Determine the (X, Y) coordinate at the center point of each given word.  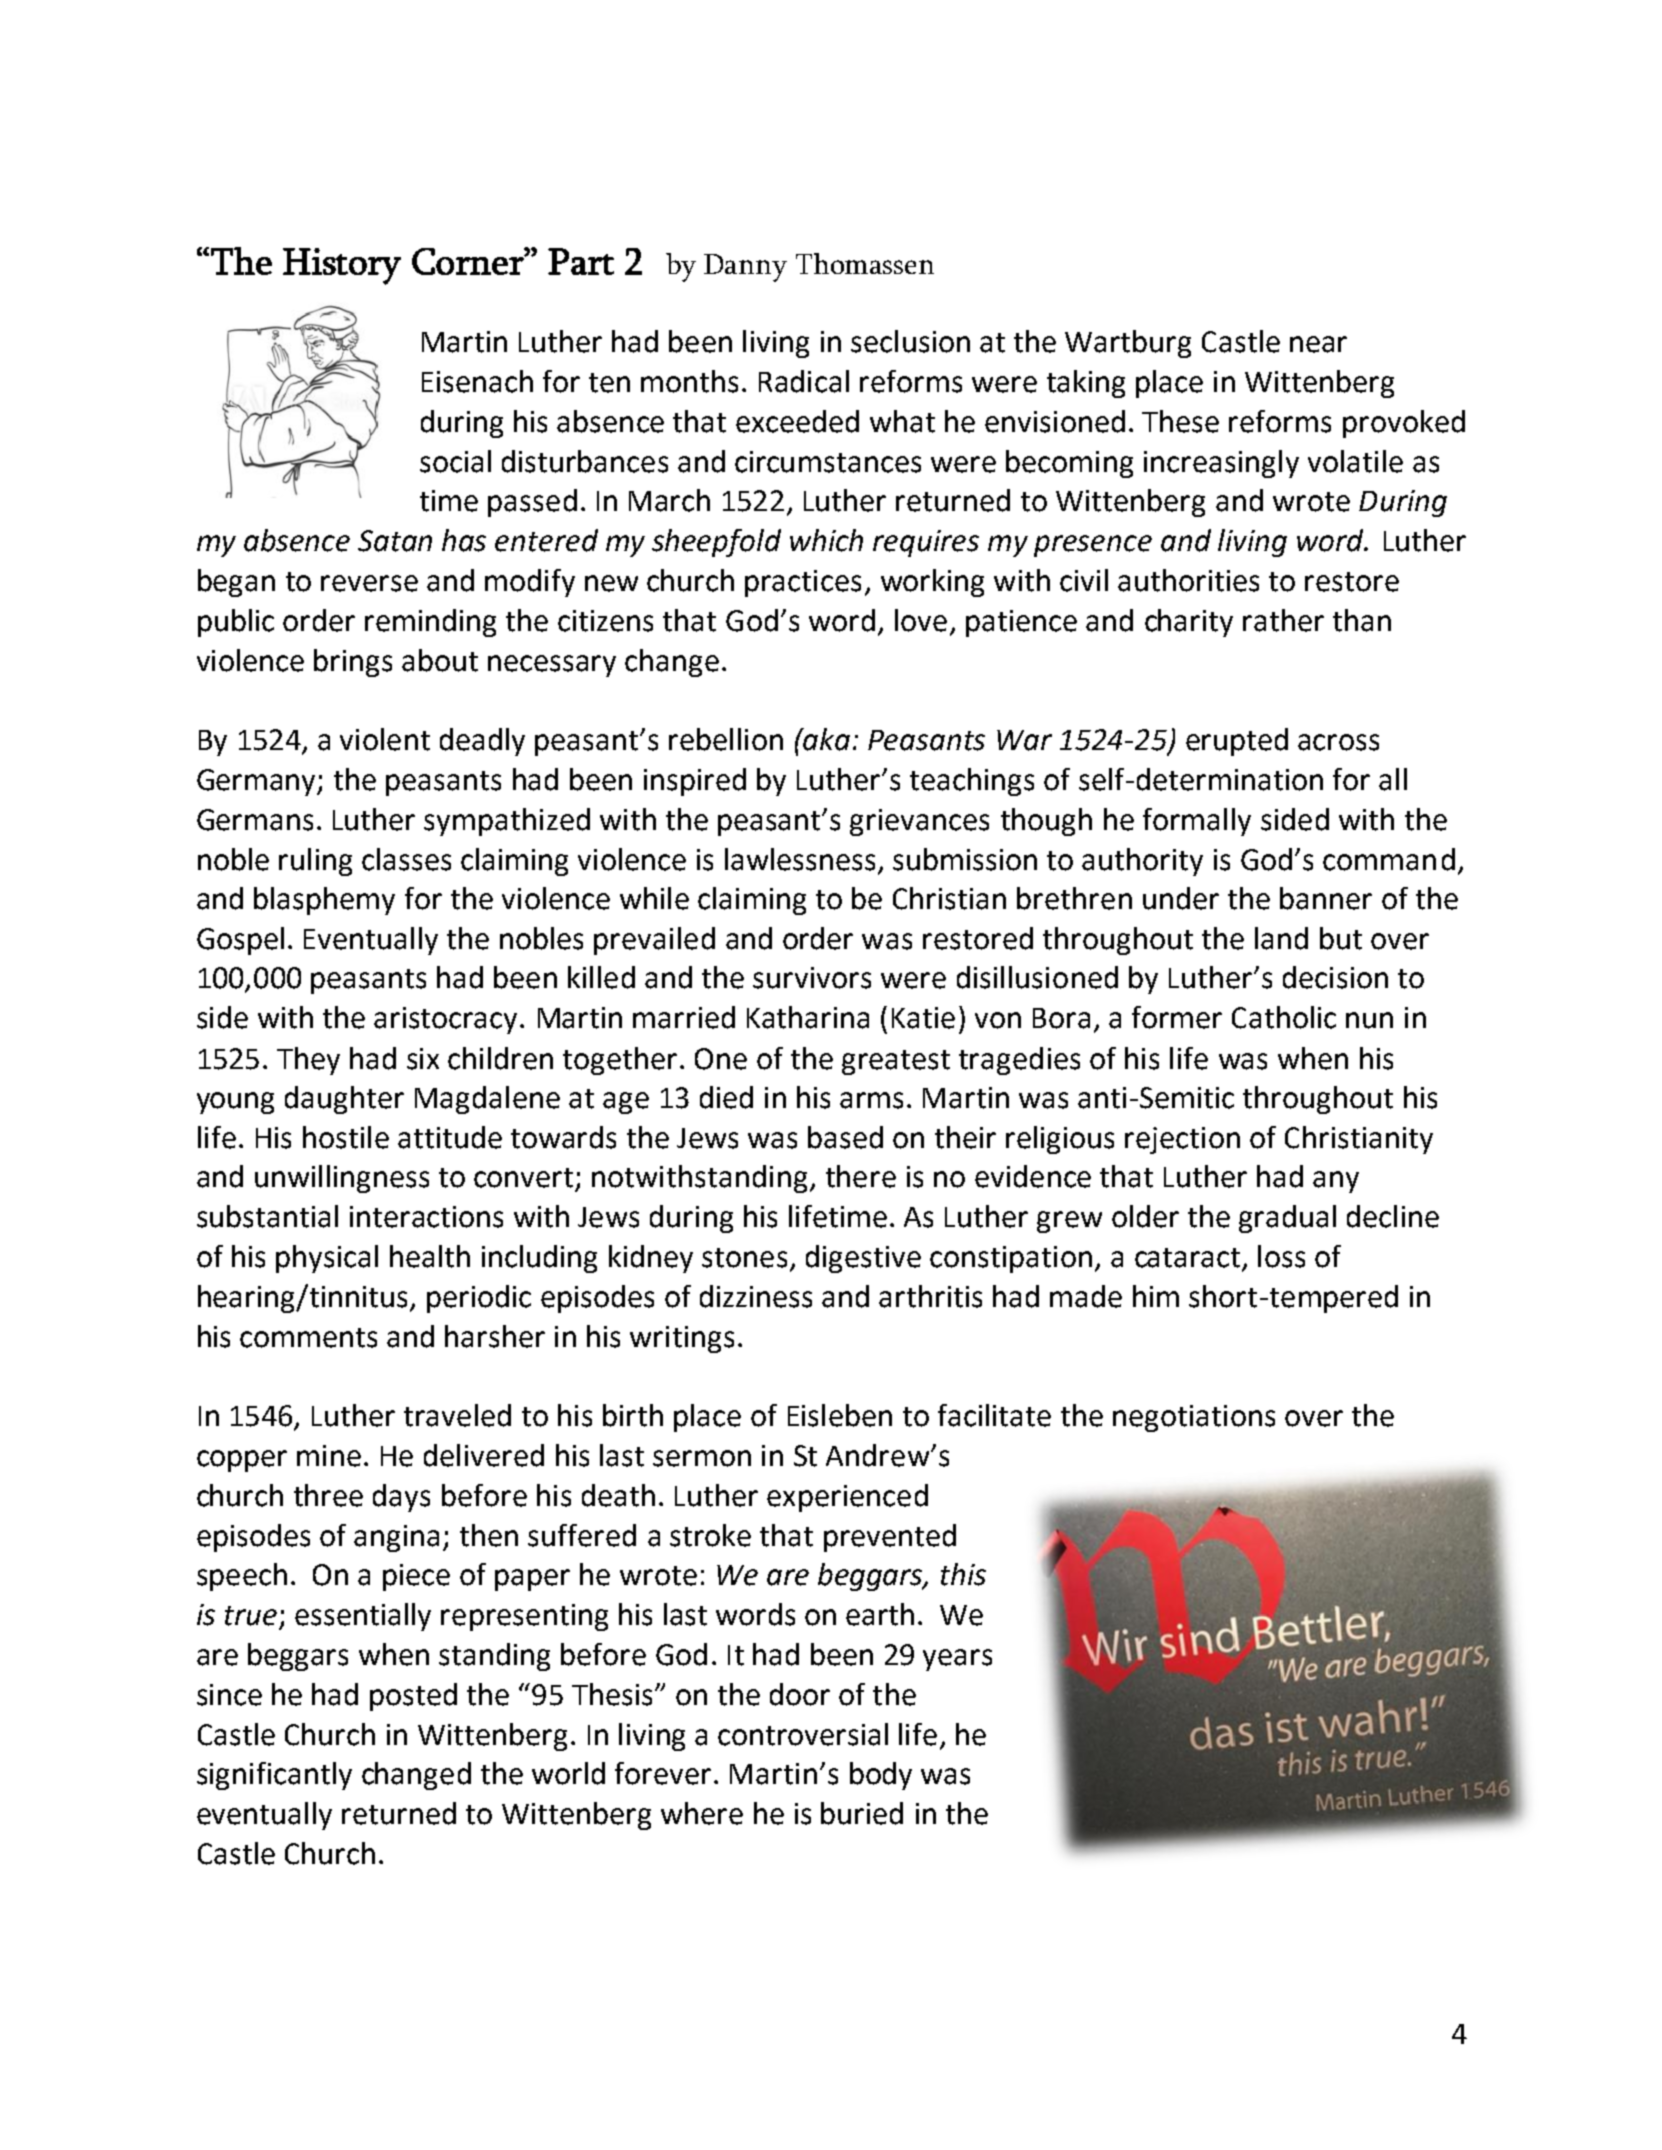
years (957, 1660)
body (881, 1776)
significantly (274, 1776)
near (1318, 344)
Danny (745, 268)
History (342, 266)
